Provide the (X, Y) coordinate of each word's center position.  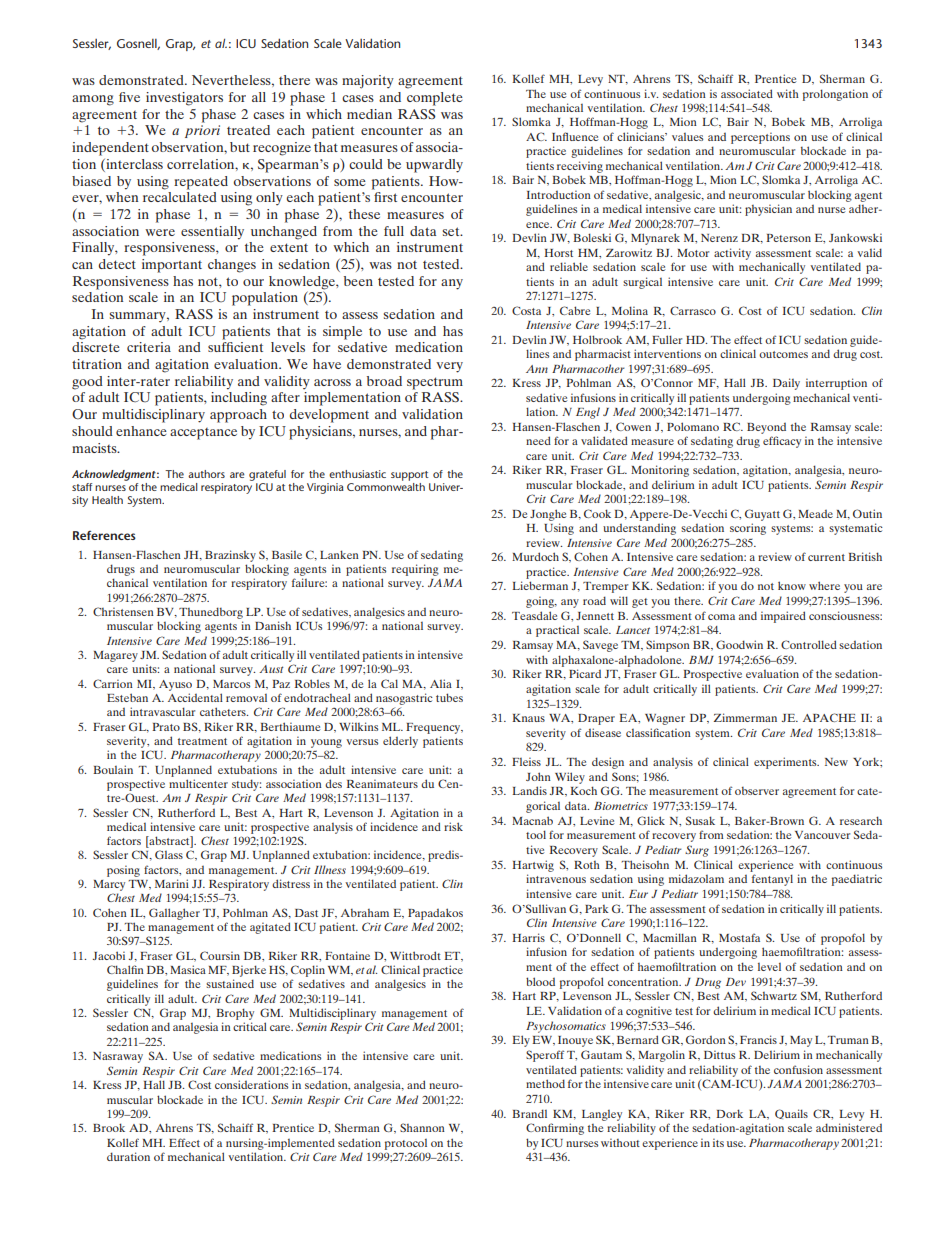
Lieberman (540, 585)
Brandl (529, 1113)
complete (435, 99)
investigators (184, 99)
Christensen (123, 611)
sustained (230, 983)
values (687, 137)
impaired (783, 617)
